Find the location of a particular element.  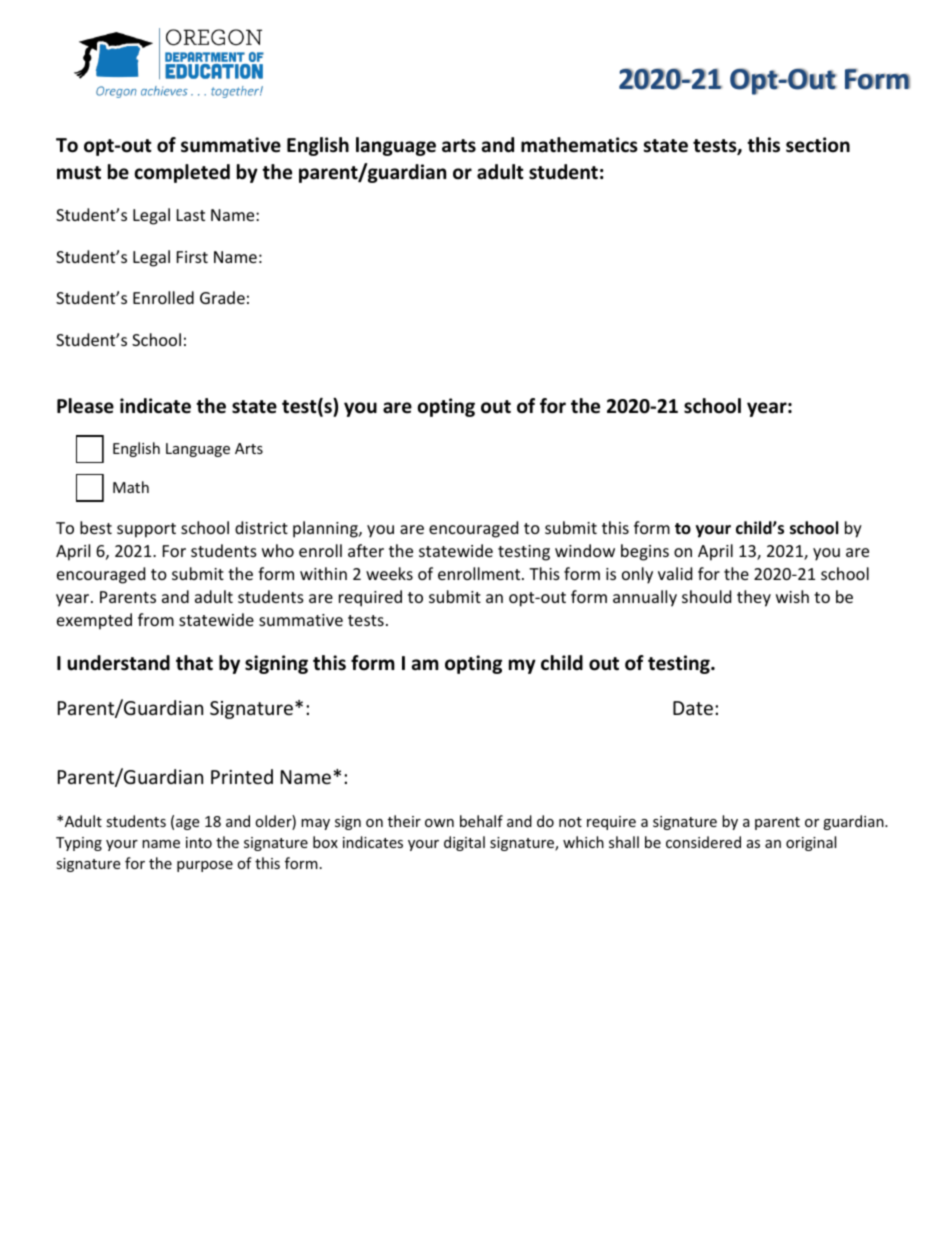

Grade is located at coordinates (222, 297).
